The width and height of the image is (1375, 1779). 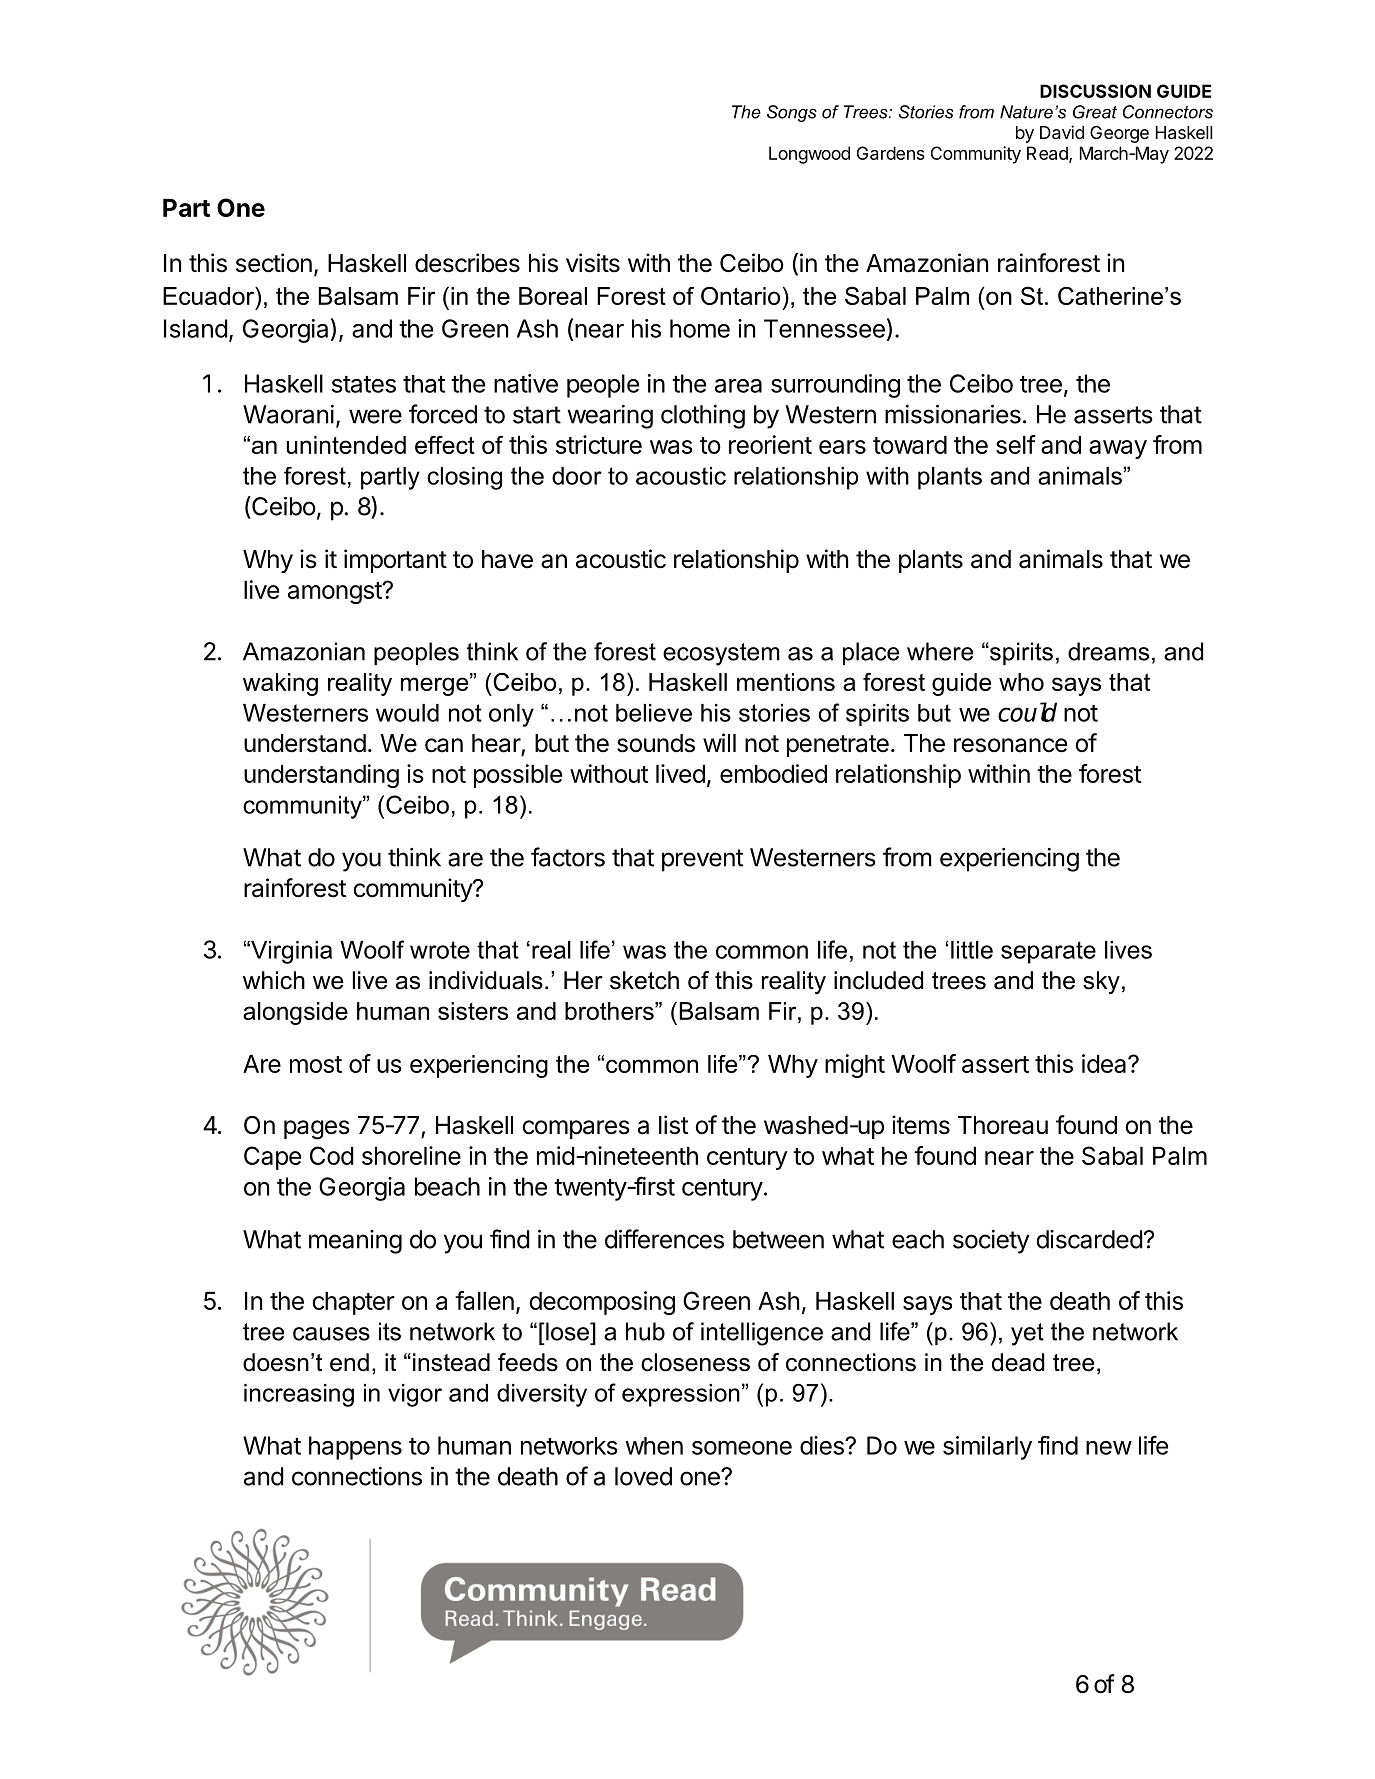 What do you see at coordinates (1062, 132) in the image?
I see `David` at bounding box center [1062, 132].
